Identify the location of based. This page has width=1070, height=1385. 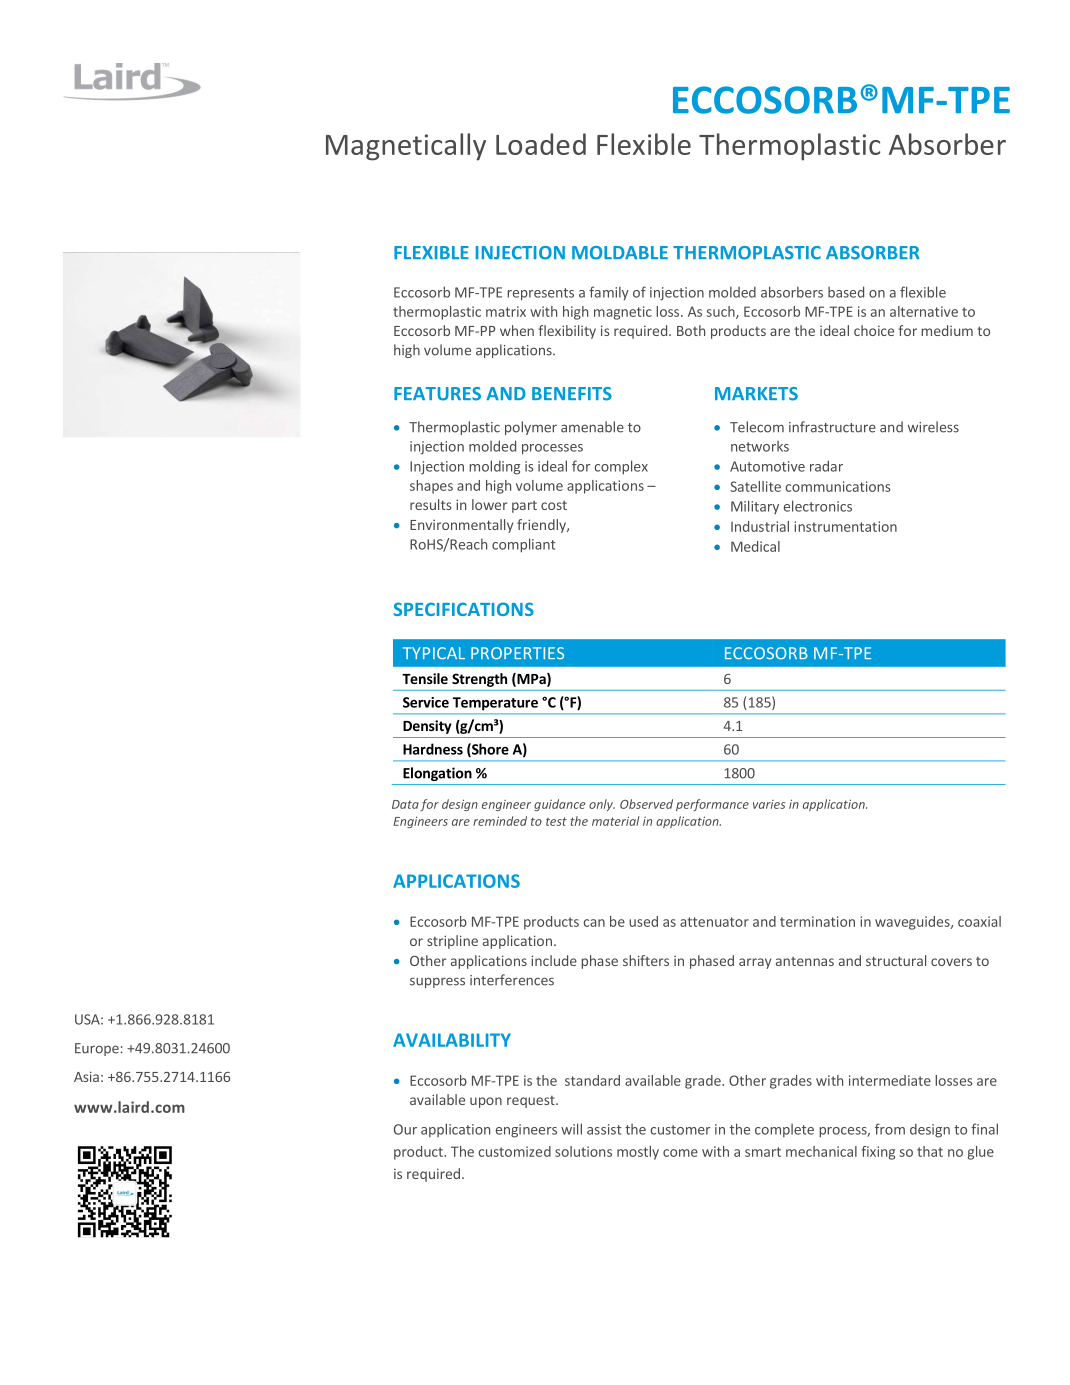
(846, 292).
